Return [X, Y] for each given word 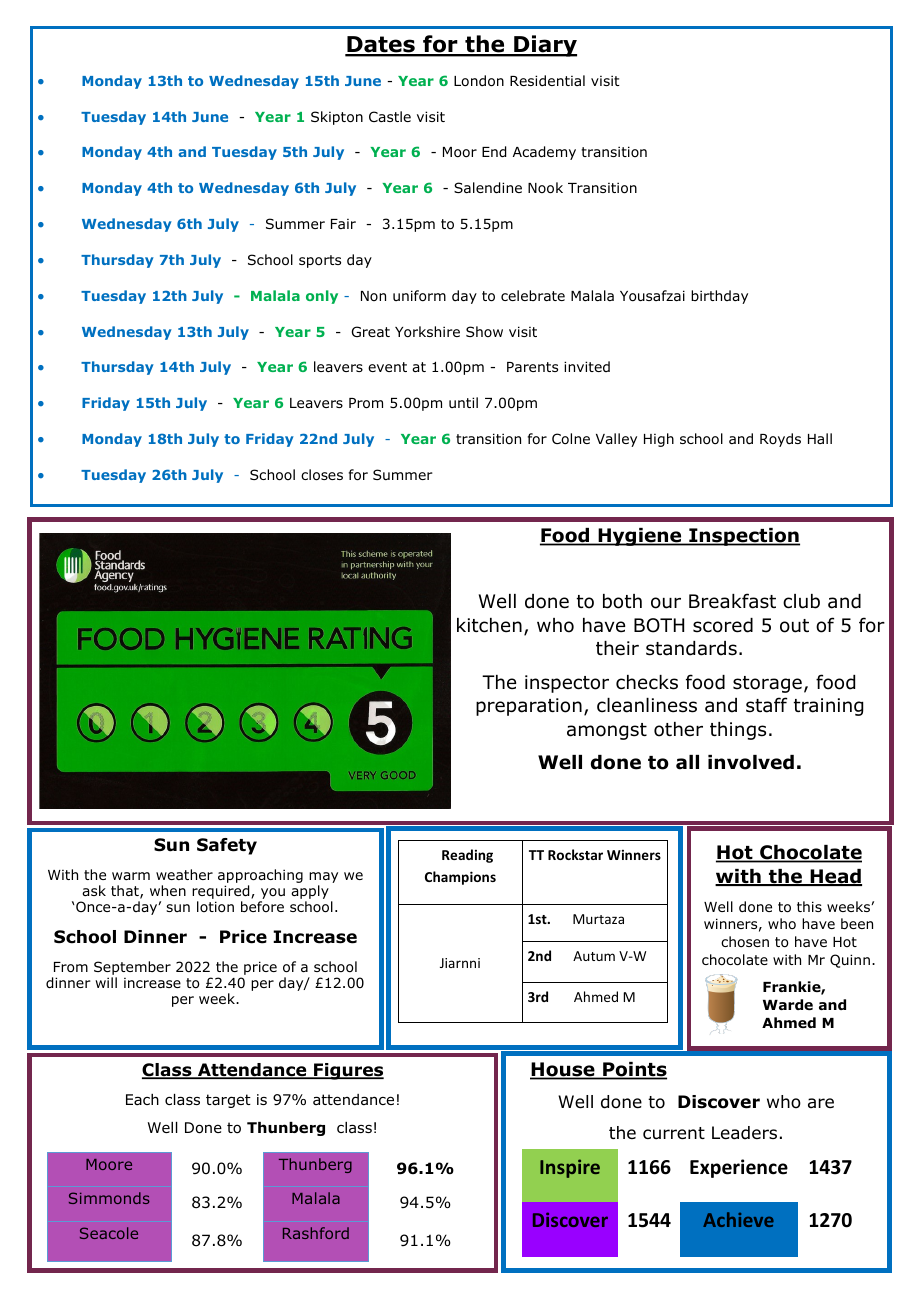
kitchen [489, 625]
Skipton [337, 118]
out [794, 626]
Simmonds [109, 1198]
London [479, 81]
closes [322, 475]
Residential [547, 80]
